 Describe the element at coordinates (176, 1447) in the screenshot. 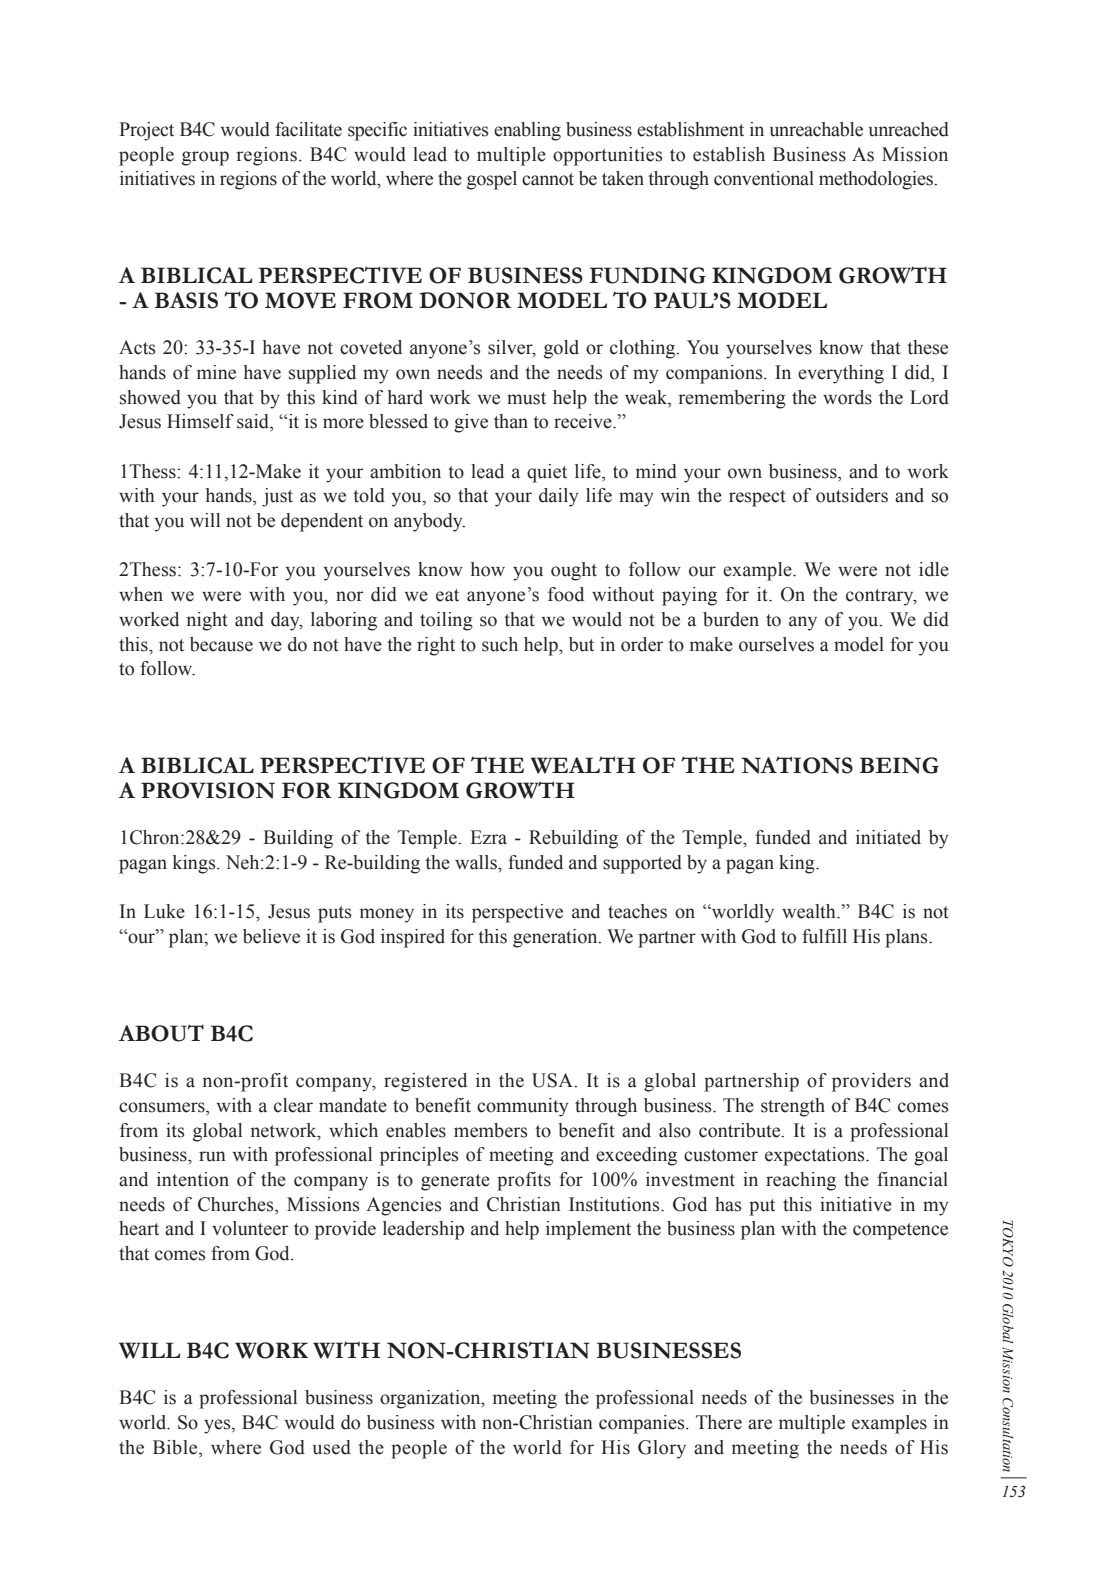

I see `Bible` at that location.
